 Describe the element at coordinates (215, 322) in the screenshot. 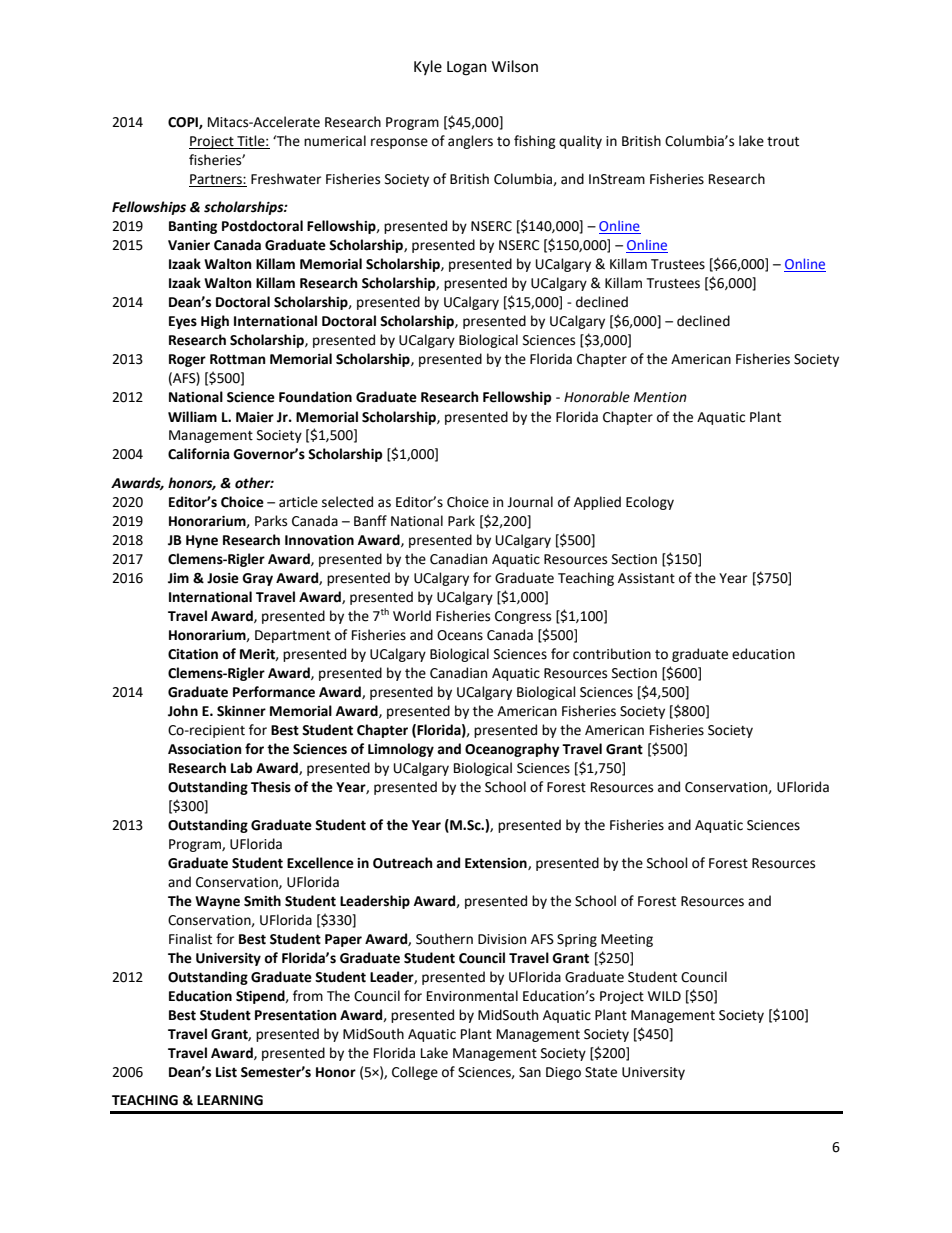

I see `High` at that location.
